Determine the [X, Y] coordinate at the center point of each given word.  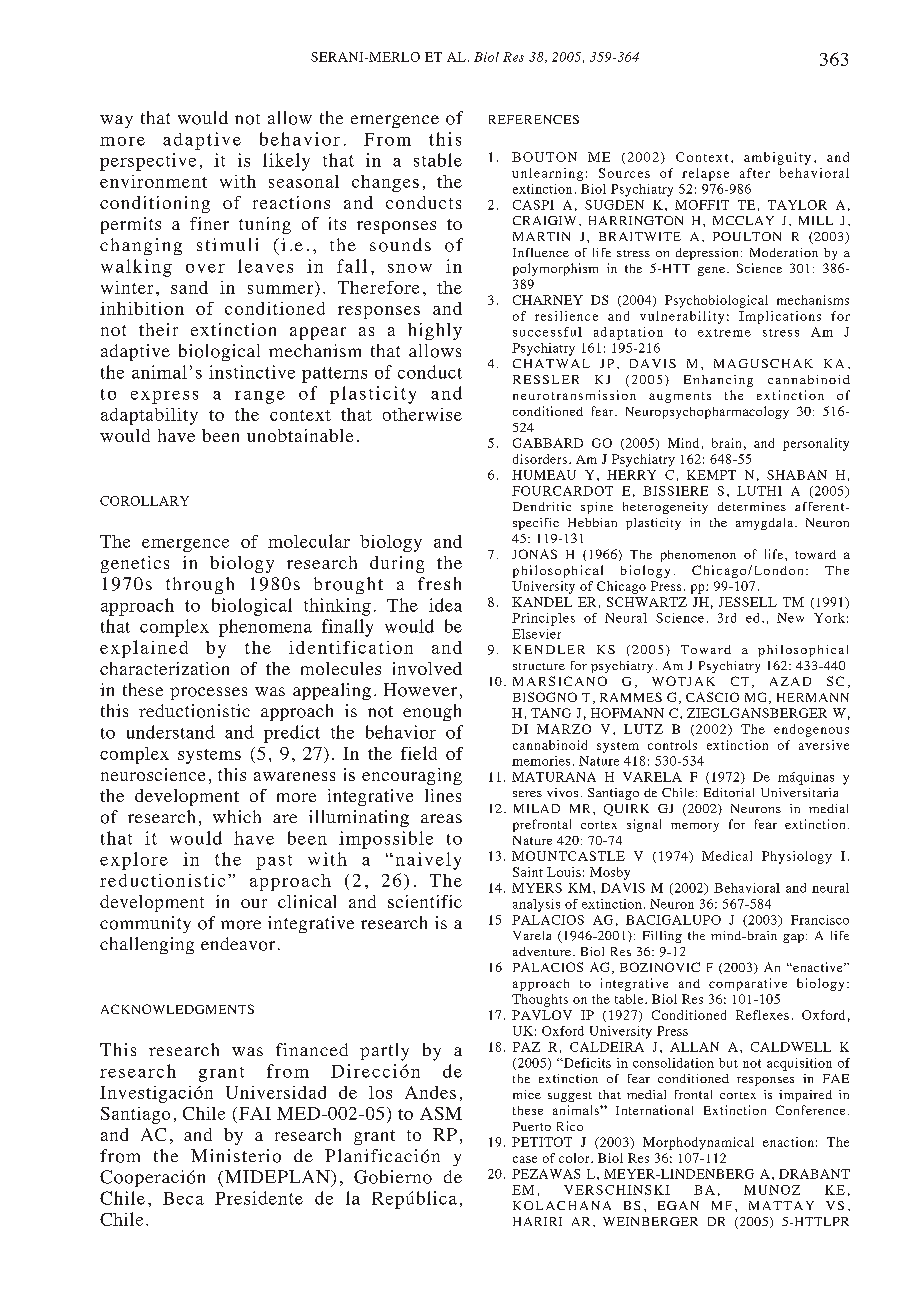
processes [208, 693]
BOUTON [544, 157]
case [525, 1159]
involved [427, 668]
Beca [183, 1198]
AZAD [790, 681]
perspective [148, 162]
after [755, 173]
